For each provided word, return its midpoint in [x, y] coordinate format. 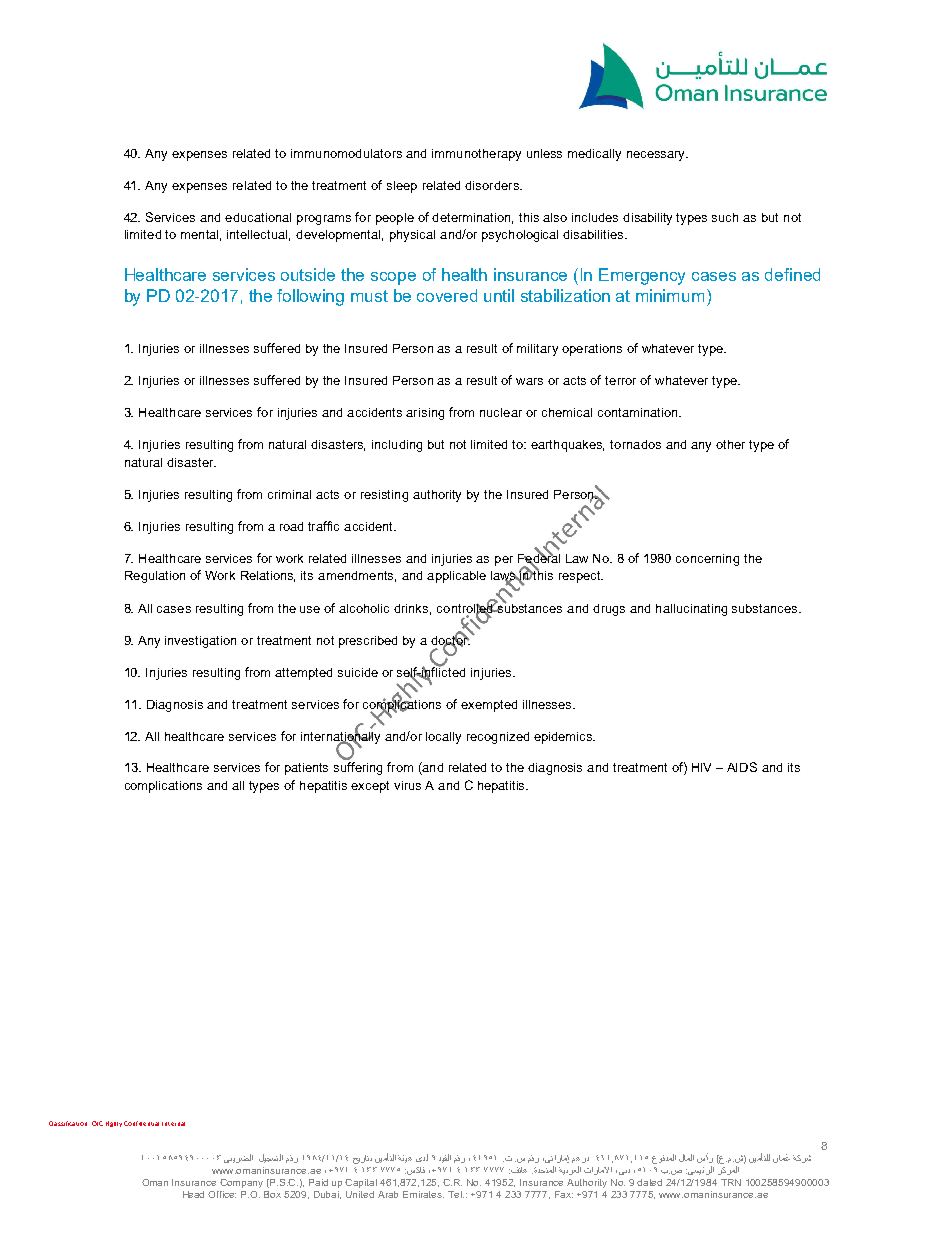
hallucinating [691, 610]
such [725, 217]
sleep [402, 187]
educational [258, 217]
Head [193, 1194]
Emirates [423, 1194]
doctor [451, 639]
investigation [200, 642]
